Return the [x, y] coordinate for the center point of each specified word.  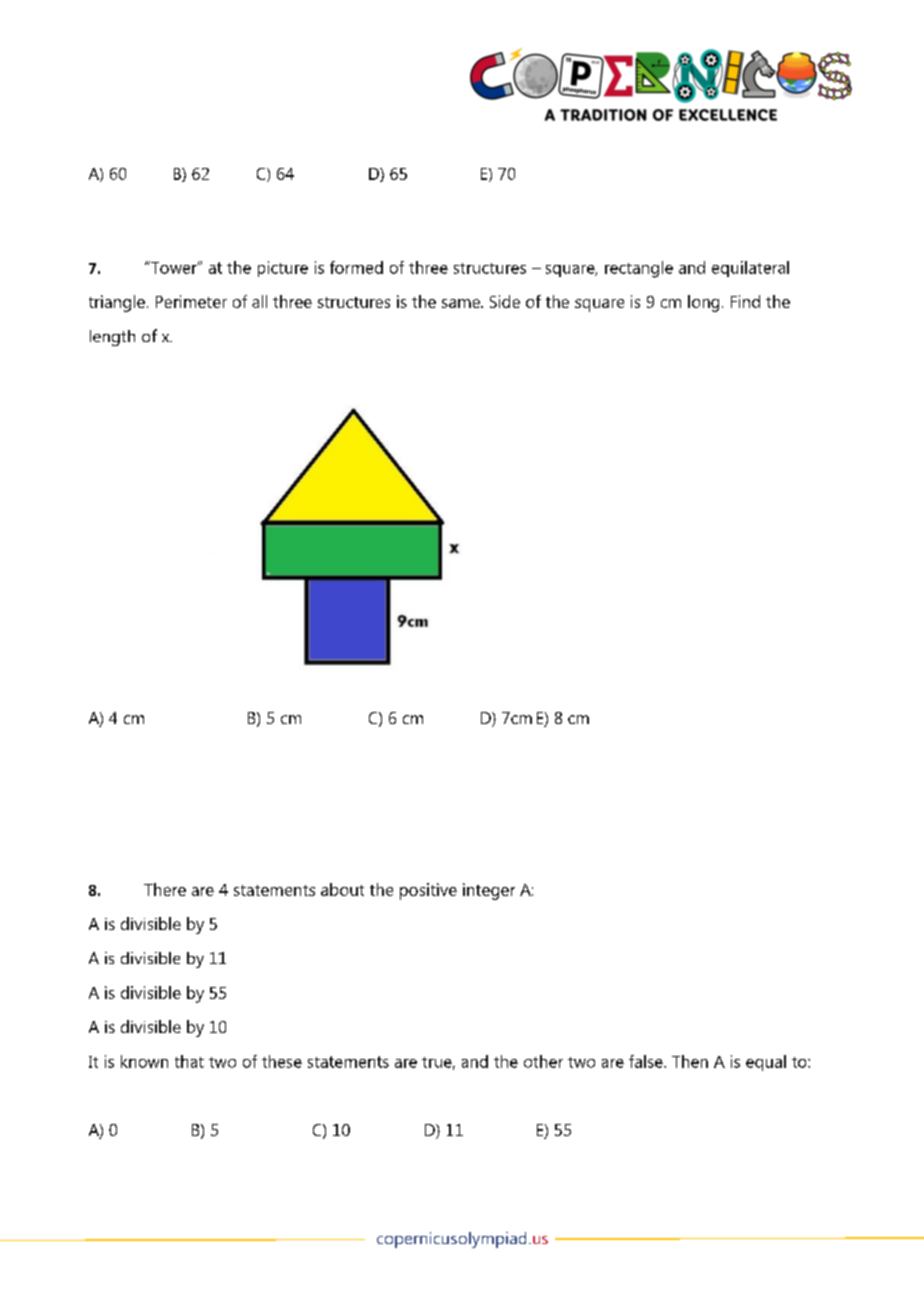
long [703, 303]
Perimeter [191, 301]
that [189, 1061]
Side [505, 301]
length [112, 338]
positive [428, 891]
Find [745, 301]
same [462, 303]
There [165, 889]
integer [489, 891]
